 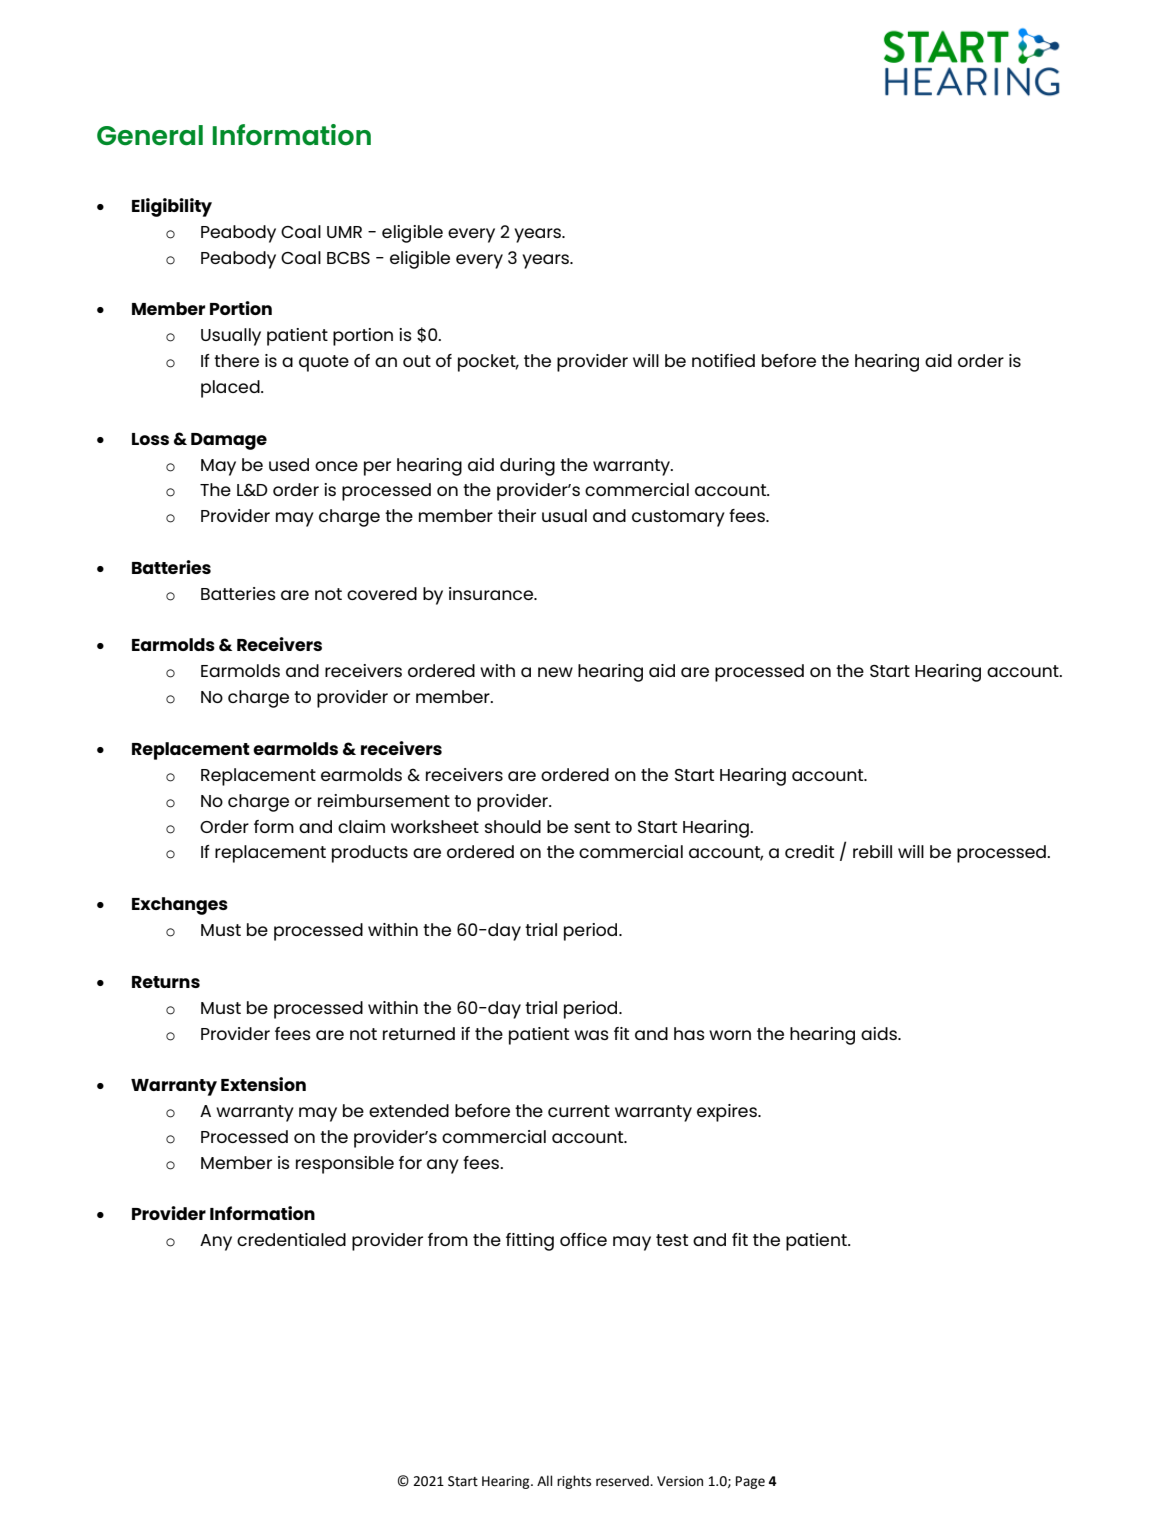 I want to click on Eligibility, so click(x=172, y=207).
